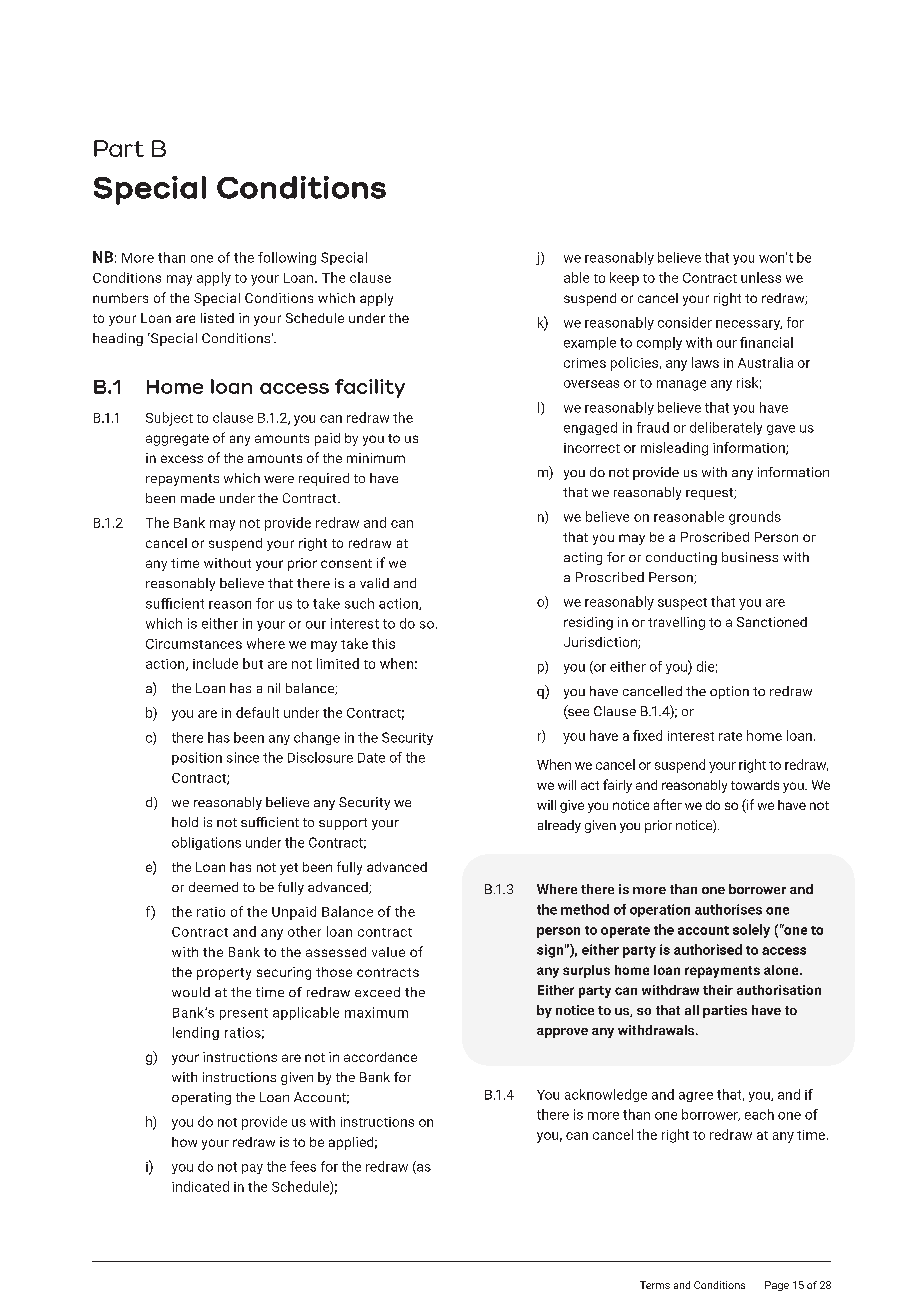  Describe the element at coordinates (696, 1097) in the document. I see `agree` at that location.
